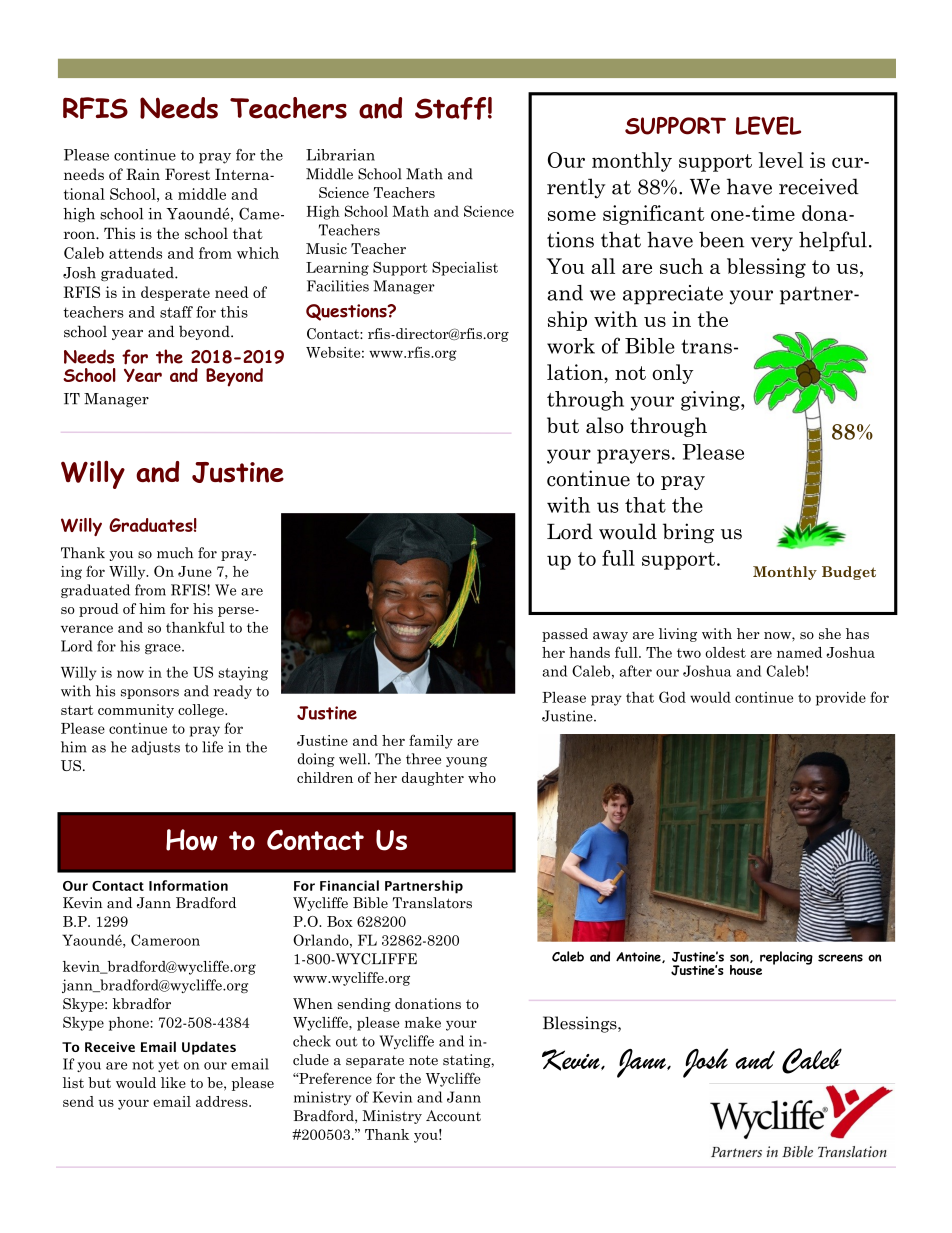  I want to click on work, so click(571, 346).
